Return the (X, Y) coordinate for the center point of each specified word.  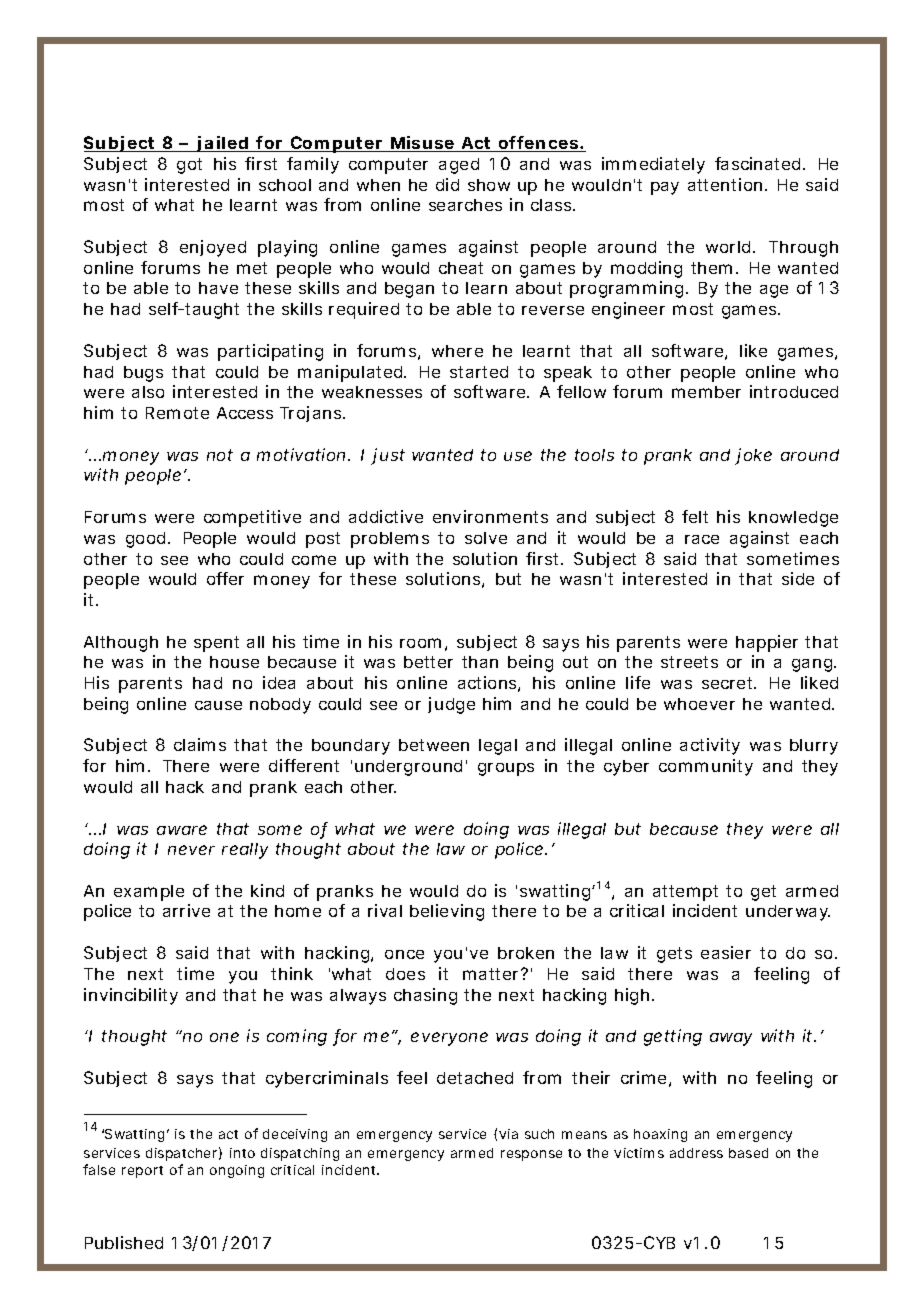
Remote (177, 413)
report (142, 1172)
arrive (186, 910)
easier (726, 952)
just (388, 456)
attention (725, 184)
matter (492, 974)
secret (729, 683)
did (447, 184)
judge (451, 705)
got (189, 166)
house (234, 662)
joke (753, 456)
